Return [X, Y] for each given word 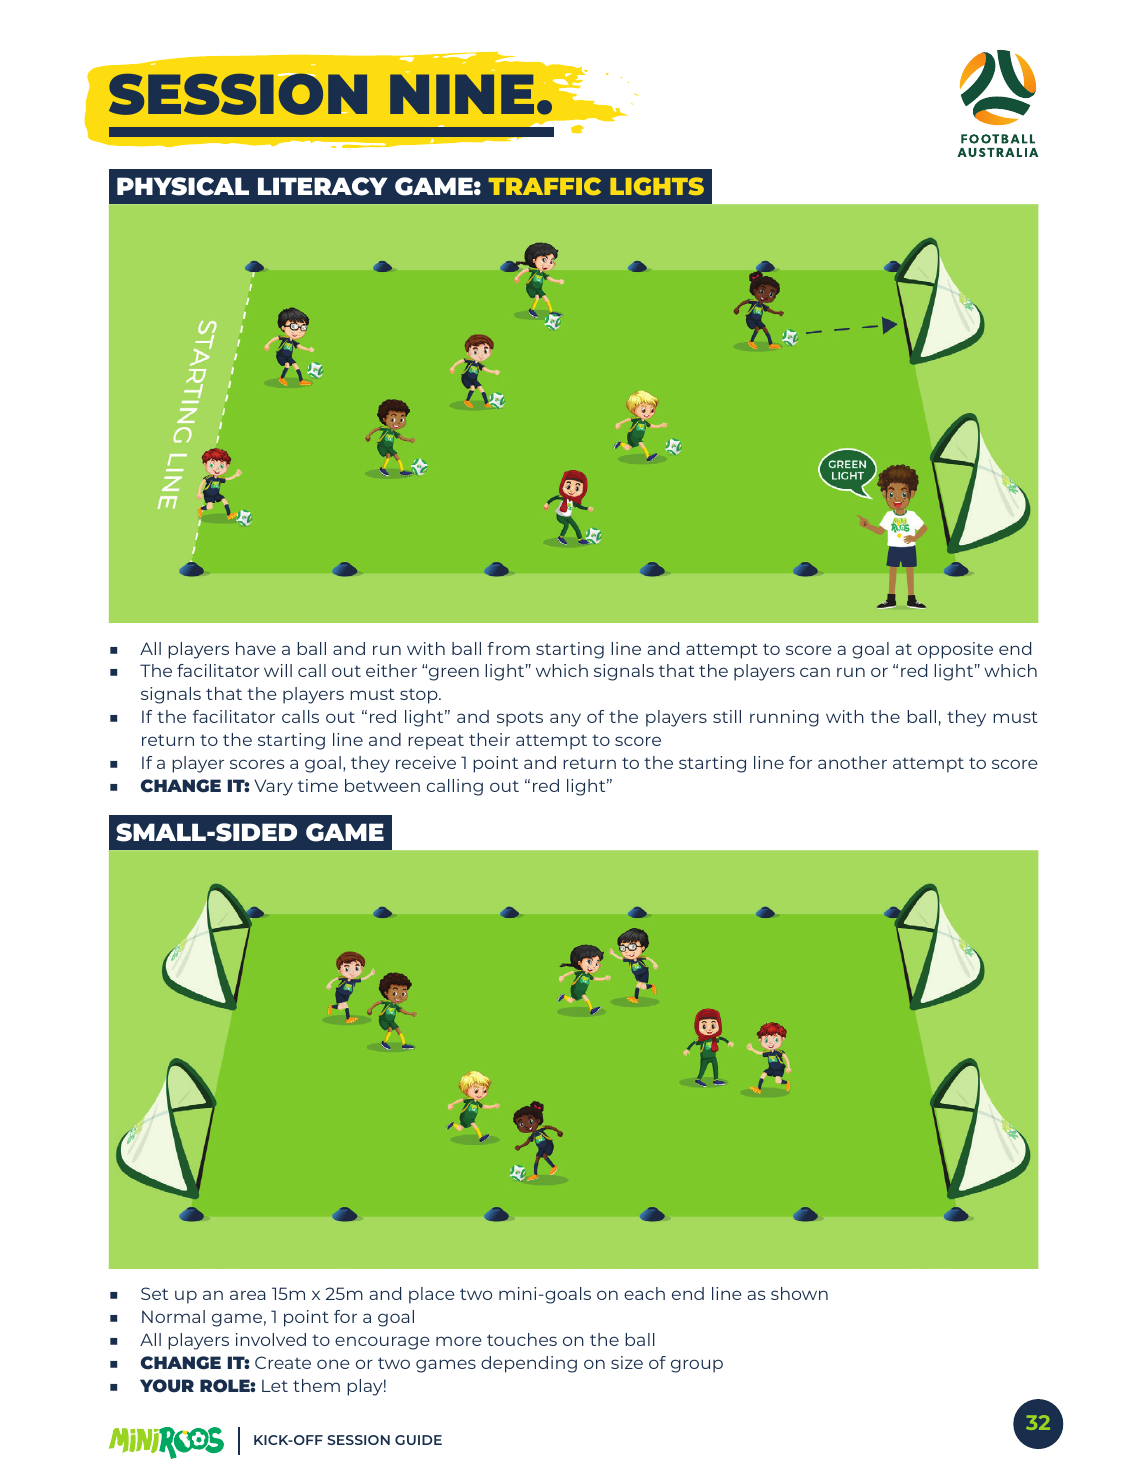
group [697, 1366]
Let [275, 1385]
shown [799, 1293]
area [247, 1295]
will [278, 670]
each [644, 1293]
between [382, 785]
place [432, 1295]
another [852, 762]
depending [529, 1364]
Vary [273, 787]
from [508, 648]
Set [154, 1293]
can [815, 672]
